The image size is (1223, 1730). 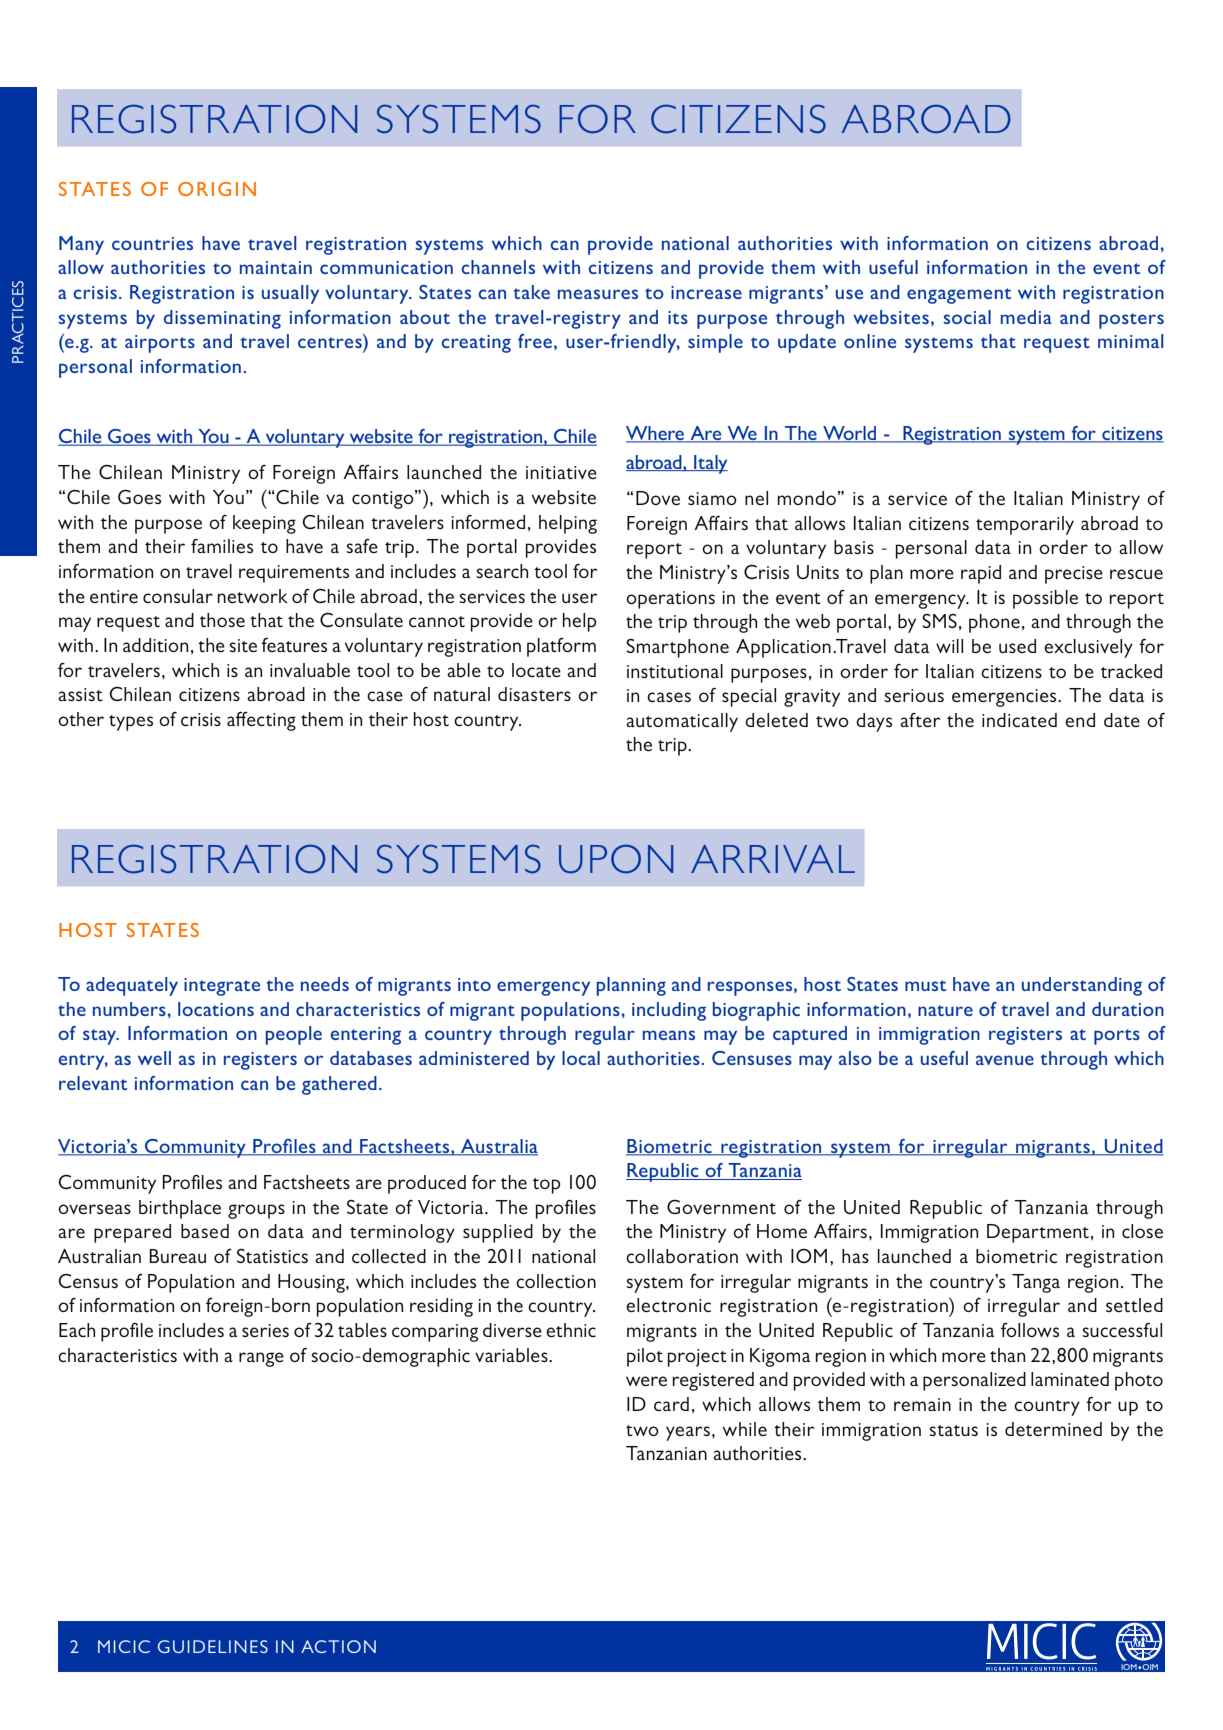 I want to click on UPON, so click(x=616, y=859).
